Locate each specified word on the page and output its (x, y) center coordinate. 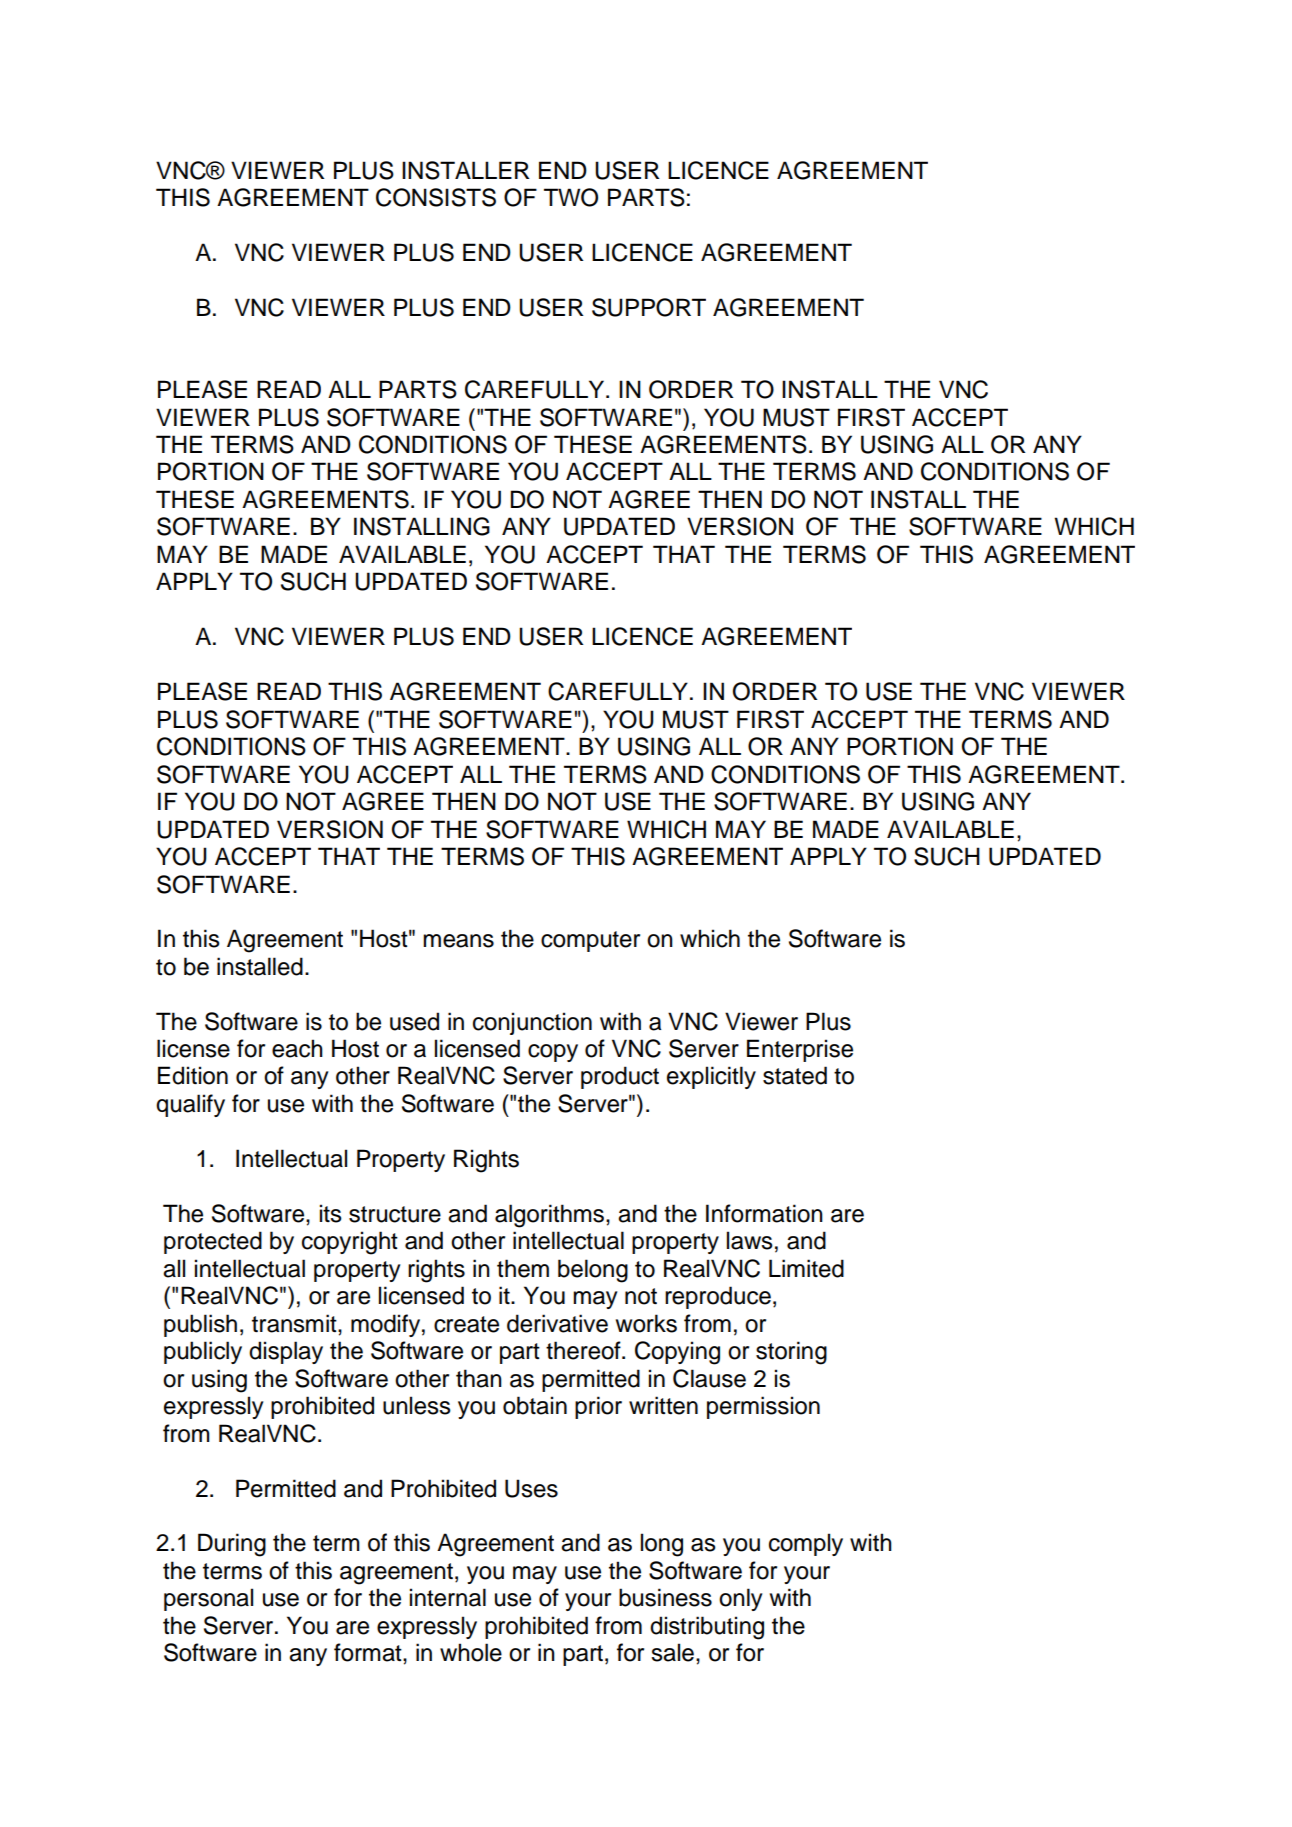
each (297, 1048)
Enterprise (800, 1050)
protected (213, 1242)
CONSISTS (436, 197)
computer (590, 941)
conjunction (532, 1023)
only (740, 1599)
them (523, 1268)
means (458, 941)
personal (208, 1599)
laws (750, 1240)
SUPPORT (649, 307)
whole (471, 1652)
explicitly (711, 1077)
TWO (571, 197)
